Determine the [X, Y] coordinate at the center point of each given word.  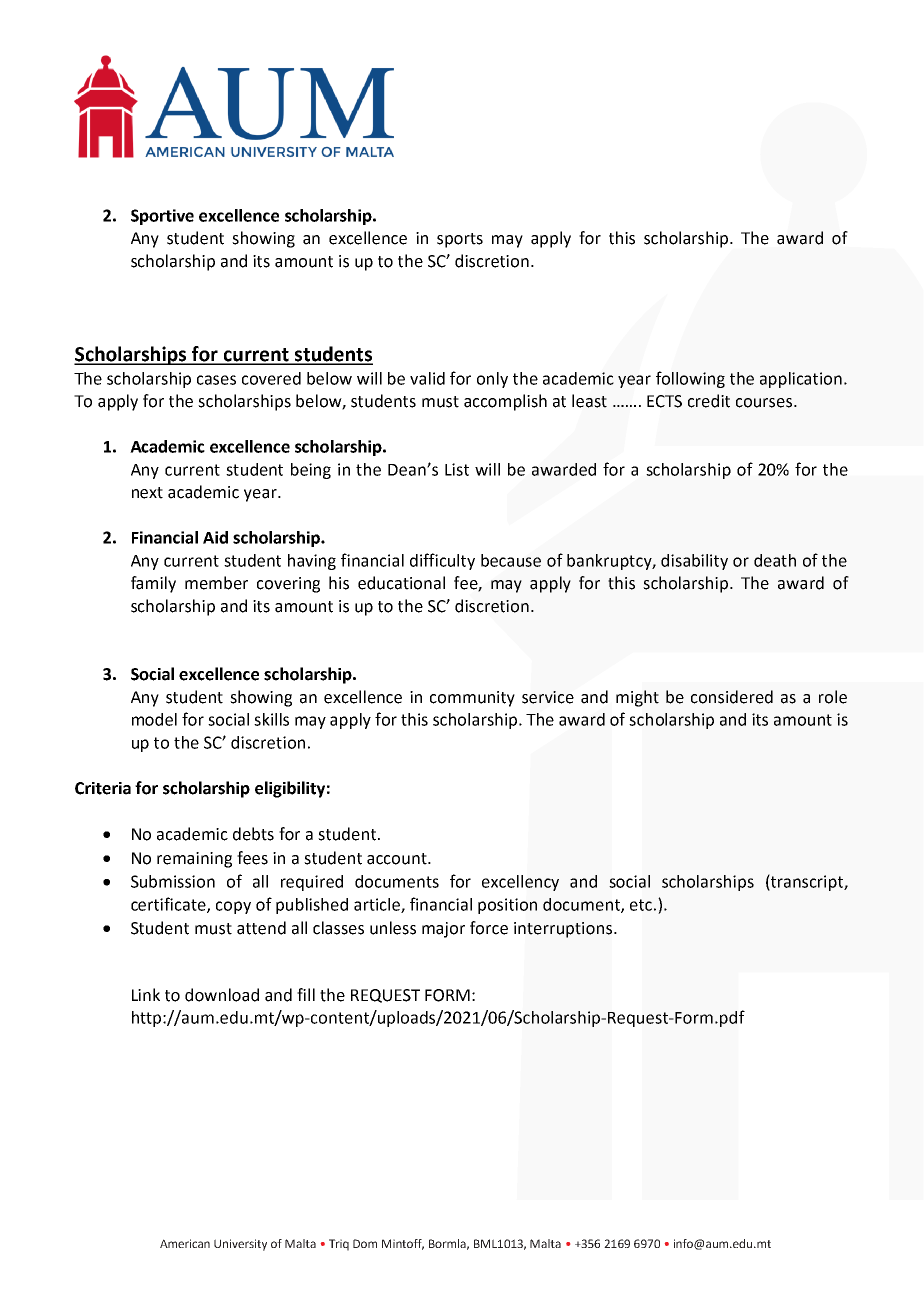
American [185, 1243]
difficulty [442, 561]
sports [460, 240]
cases [216, 380]
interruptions [563, 930]
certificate [169, 905]
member [216, 583]
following [690, 379]
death [775, 560]
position [507, 906]
